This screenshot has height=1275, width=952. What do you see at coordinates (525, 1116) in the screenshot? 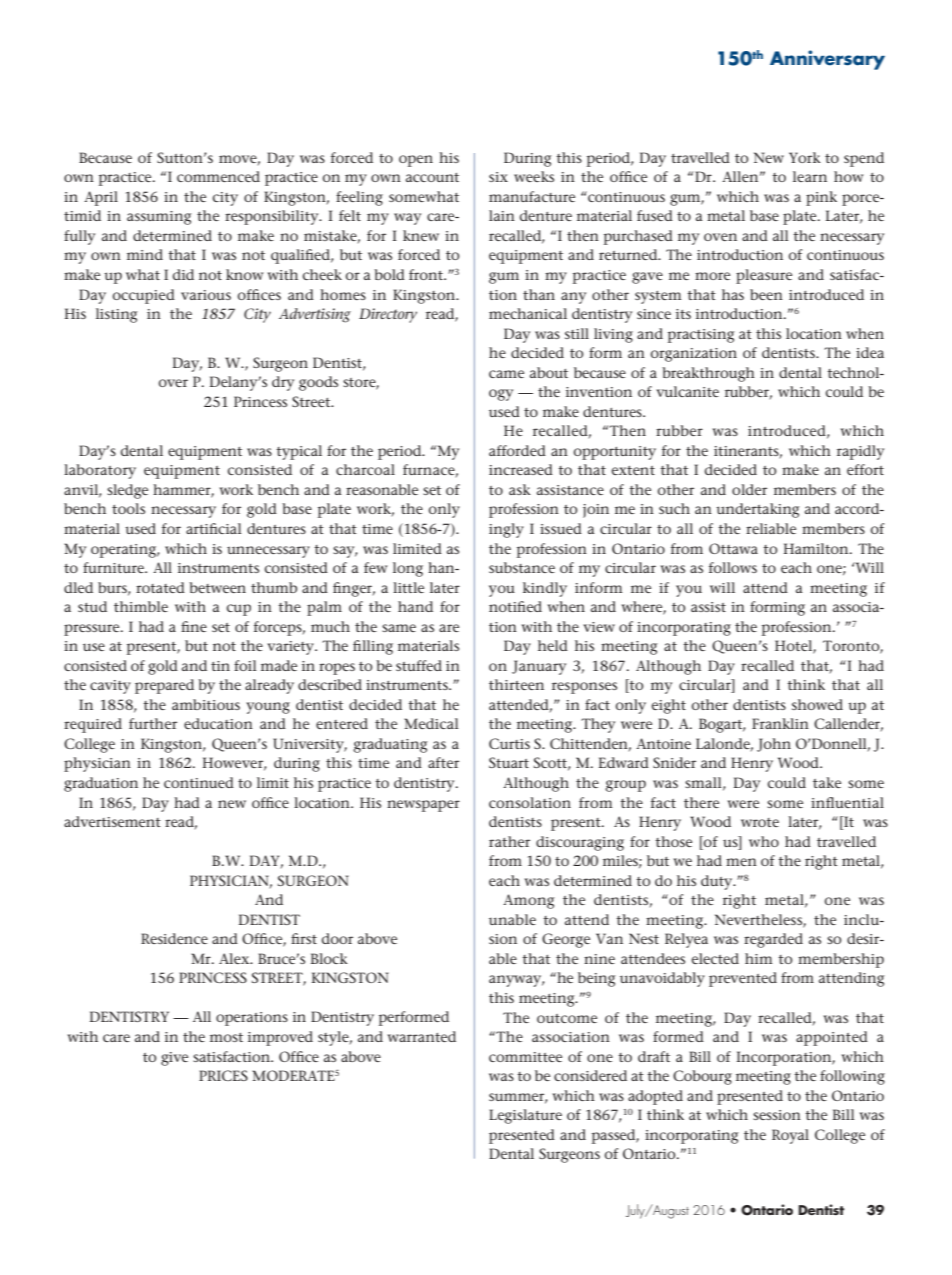
I see `Legislature` at bounding box center [525, 1116].
